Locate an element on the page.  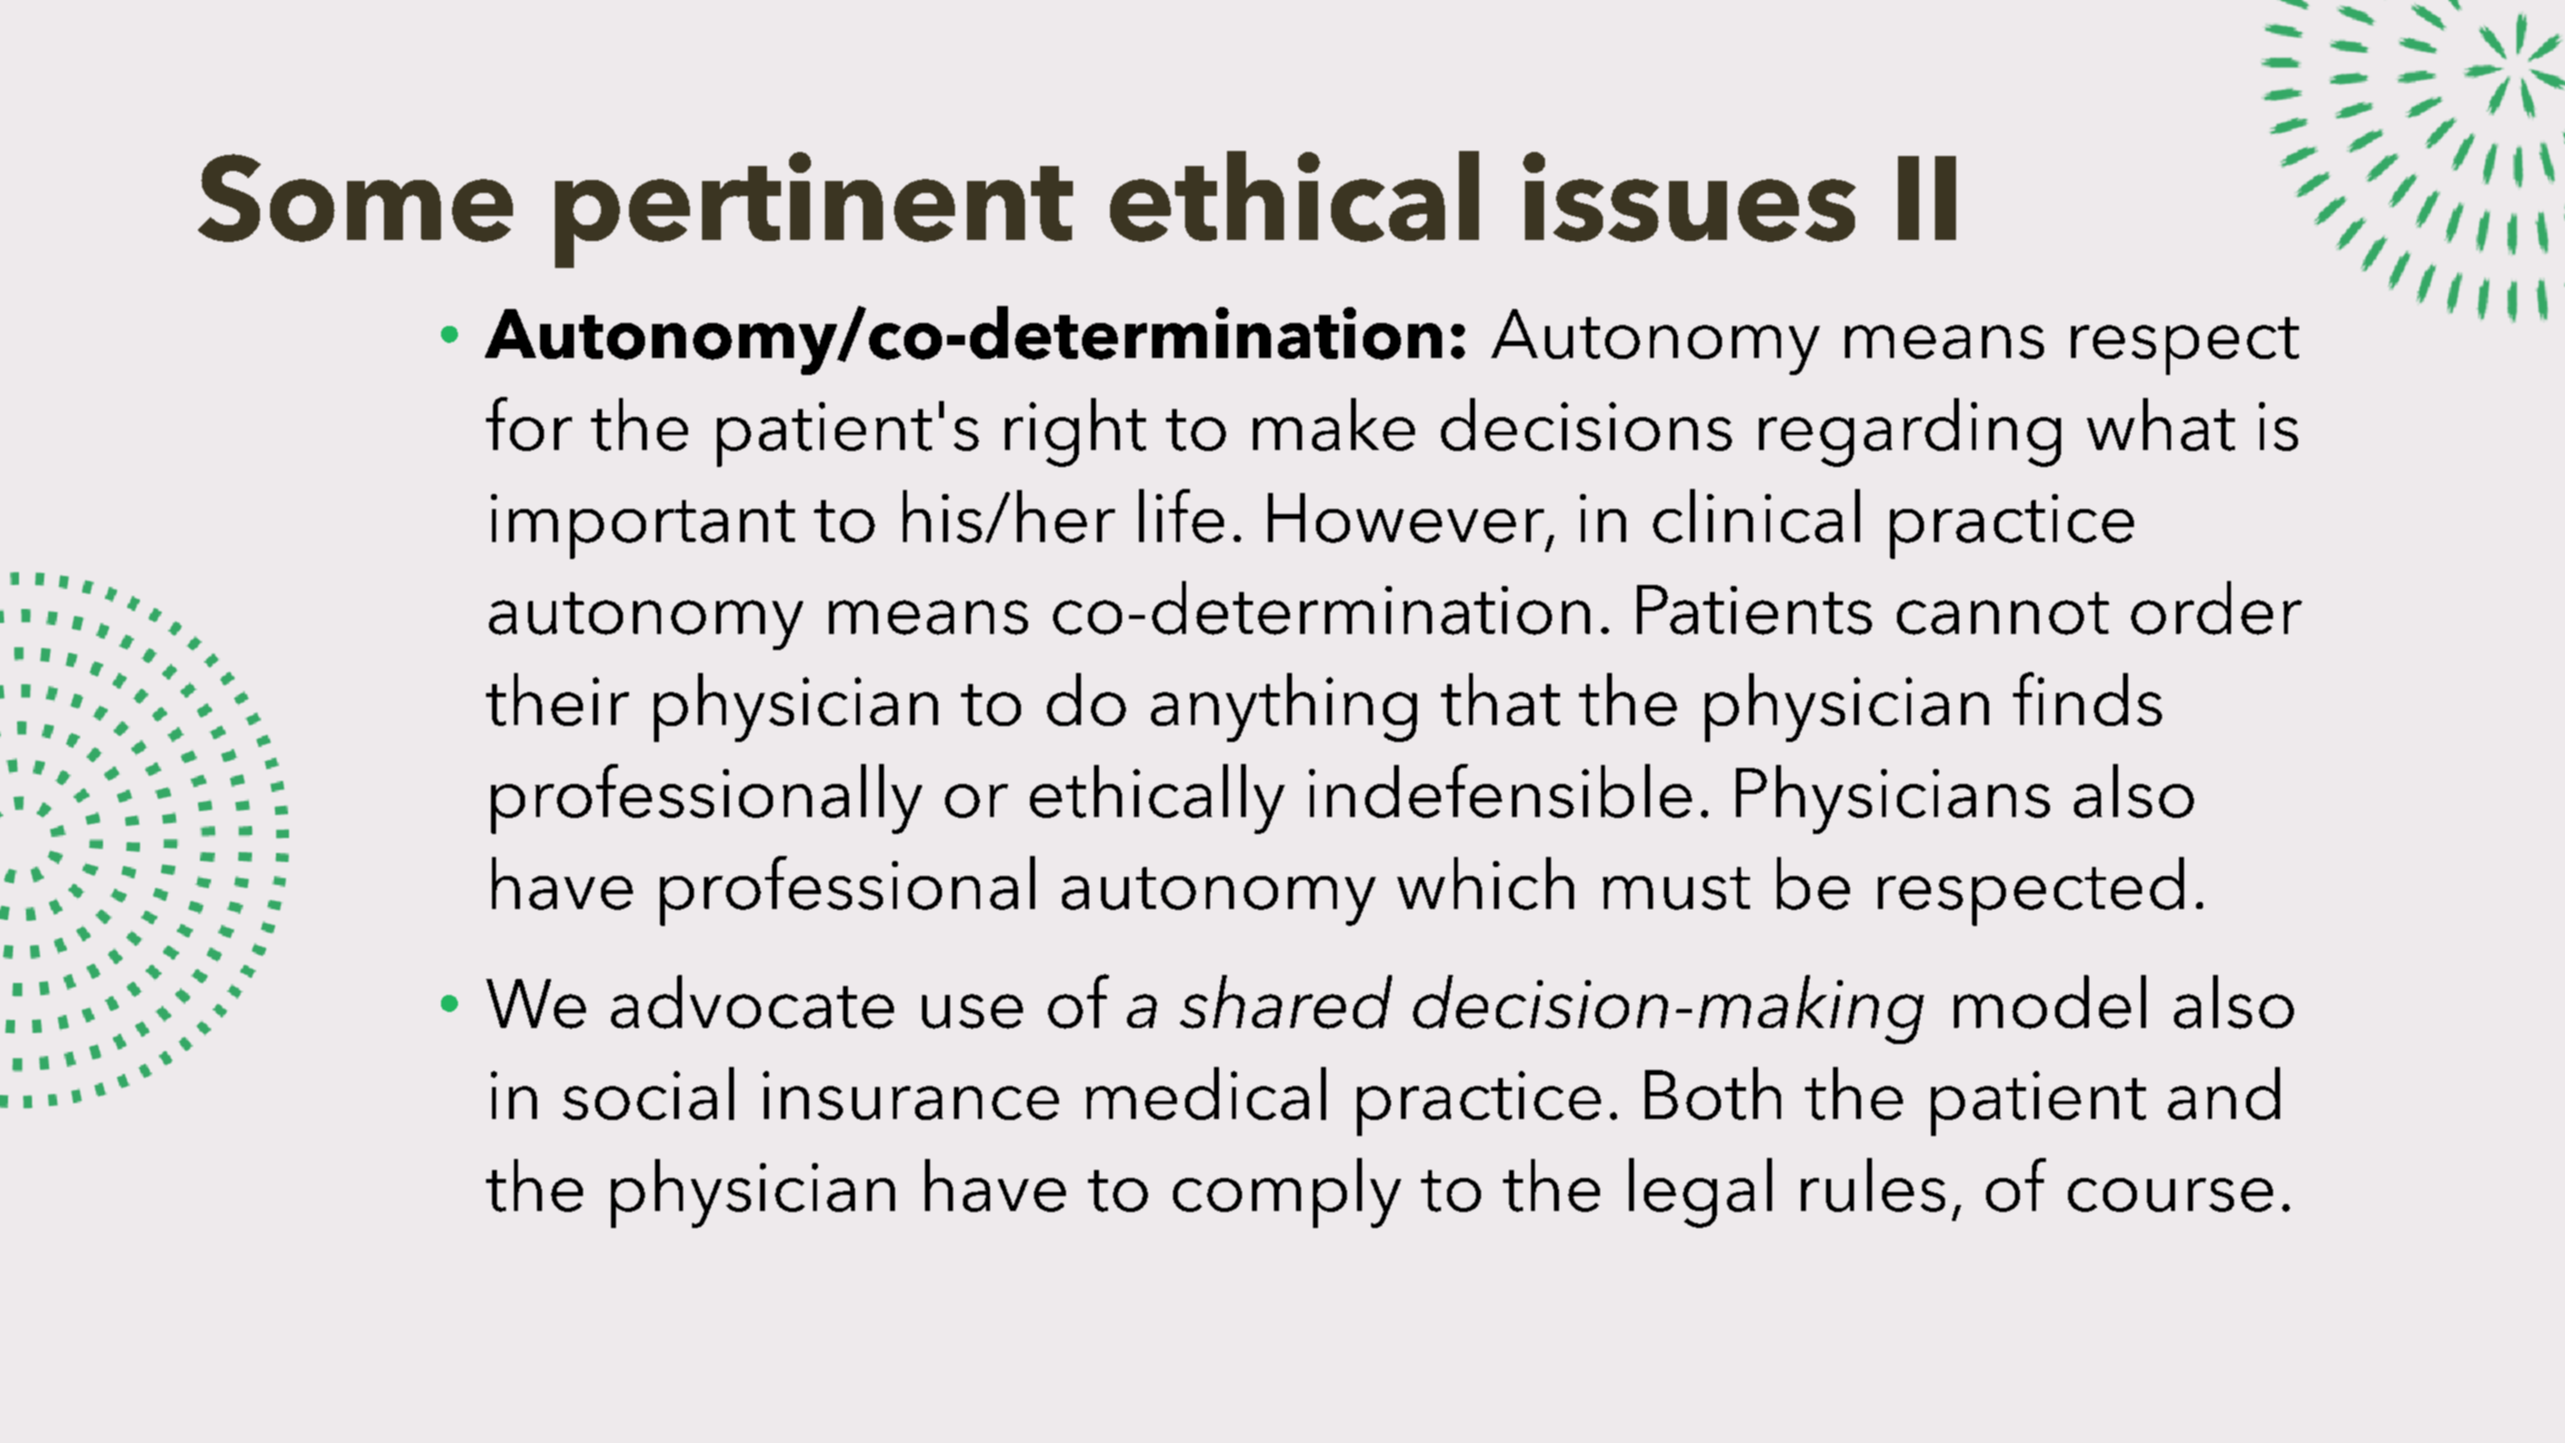
what is located at coordinates (2161, 424).
